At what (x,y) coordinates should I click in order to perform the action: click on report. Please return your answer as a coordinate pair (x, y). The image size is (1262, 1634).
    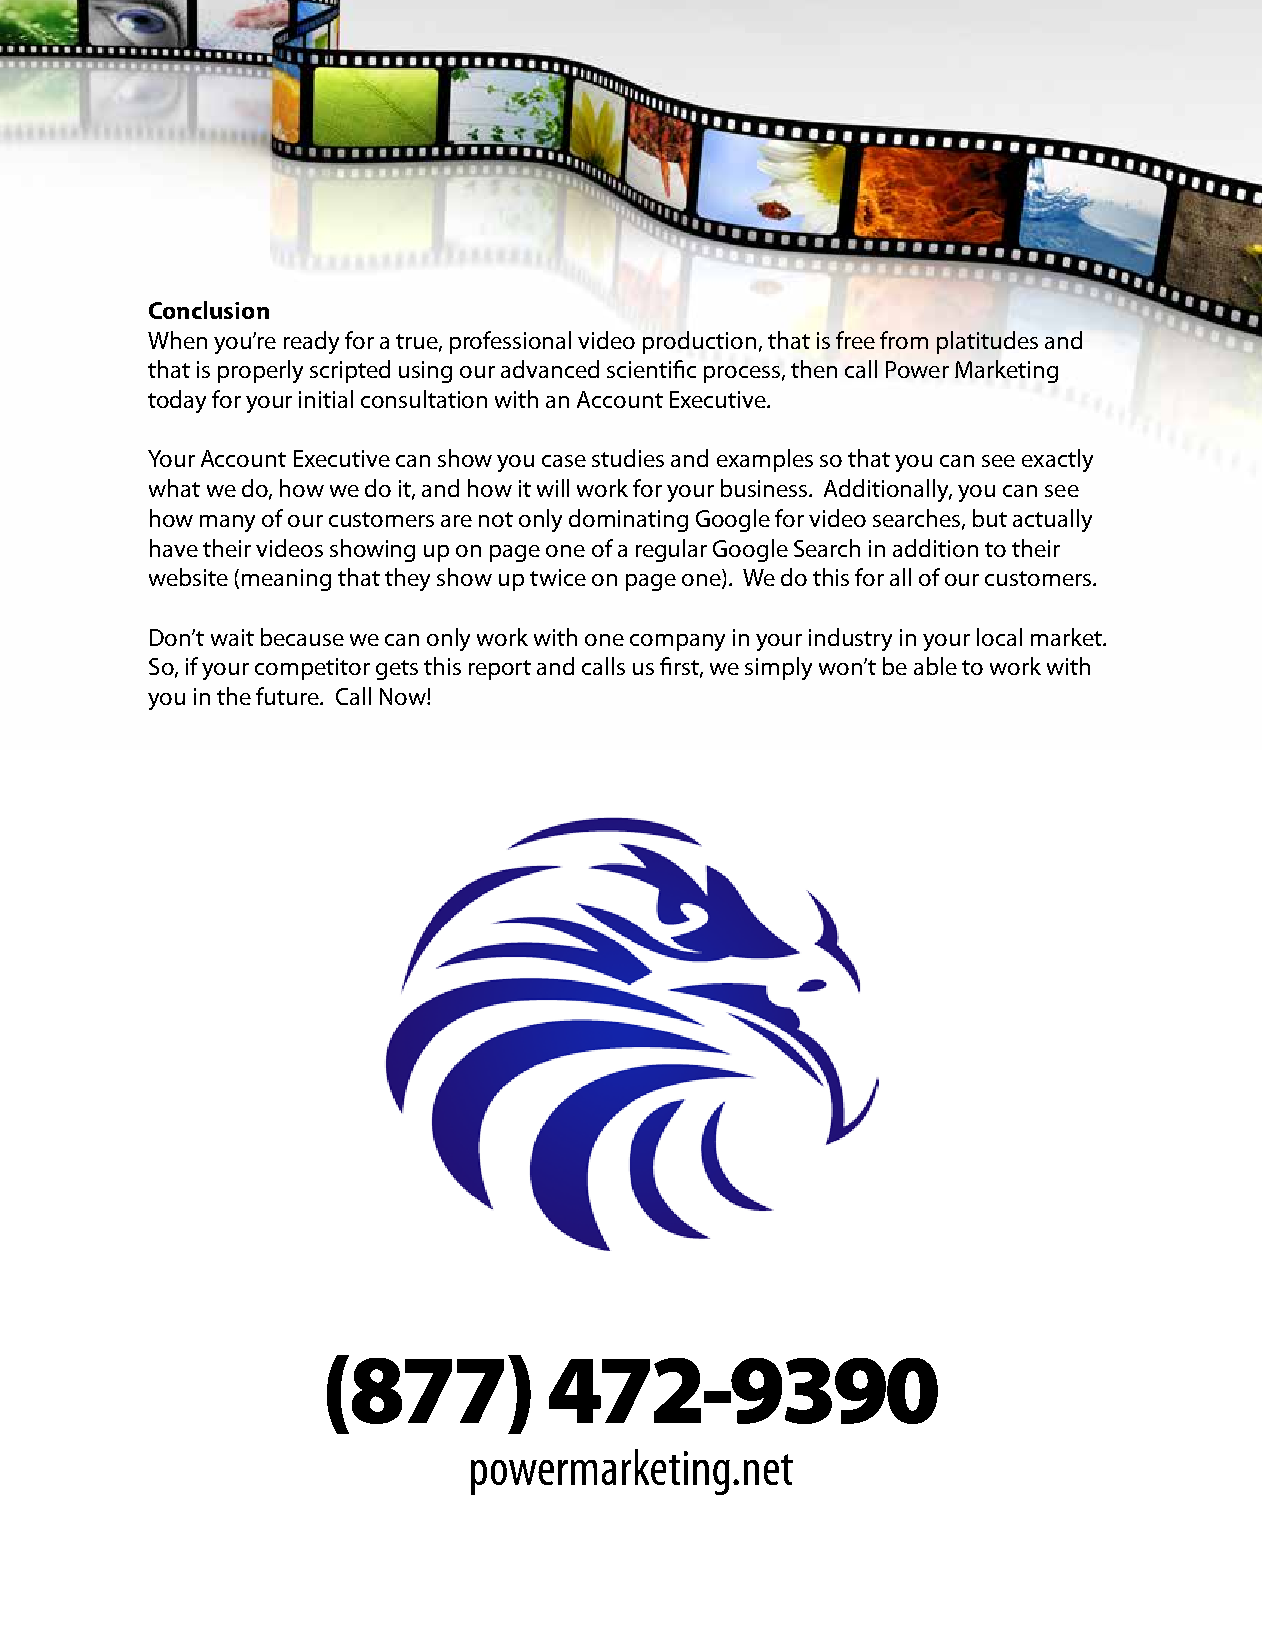
    Looking at the image, I should click on (500, 670).
